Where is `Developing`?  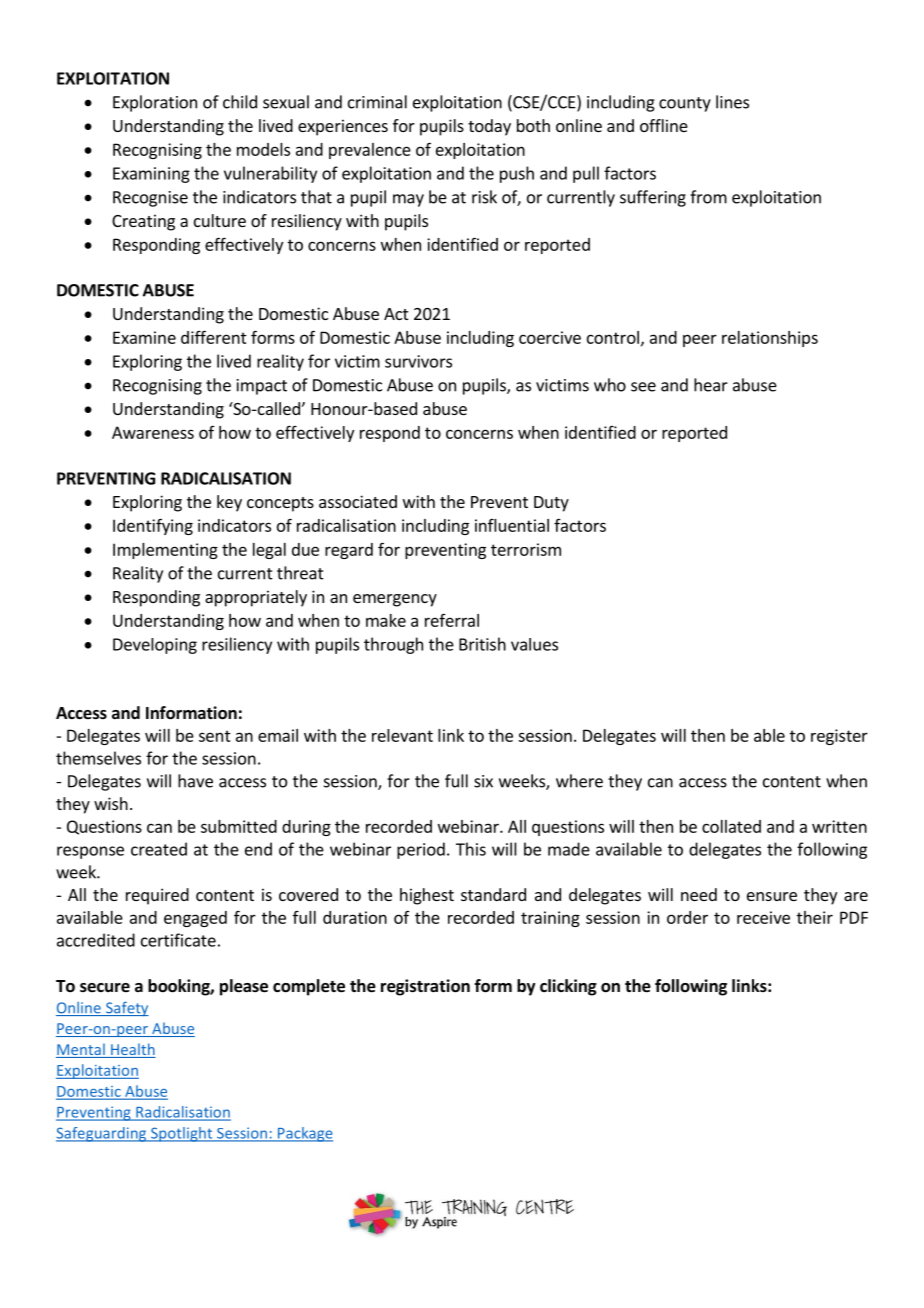
Developing is located at coordinates (155, 646).
